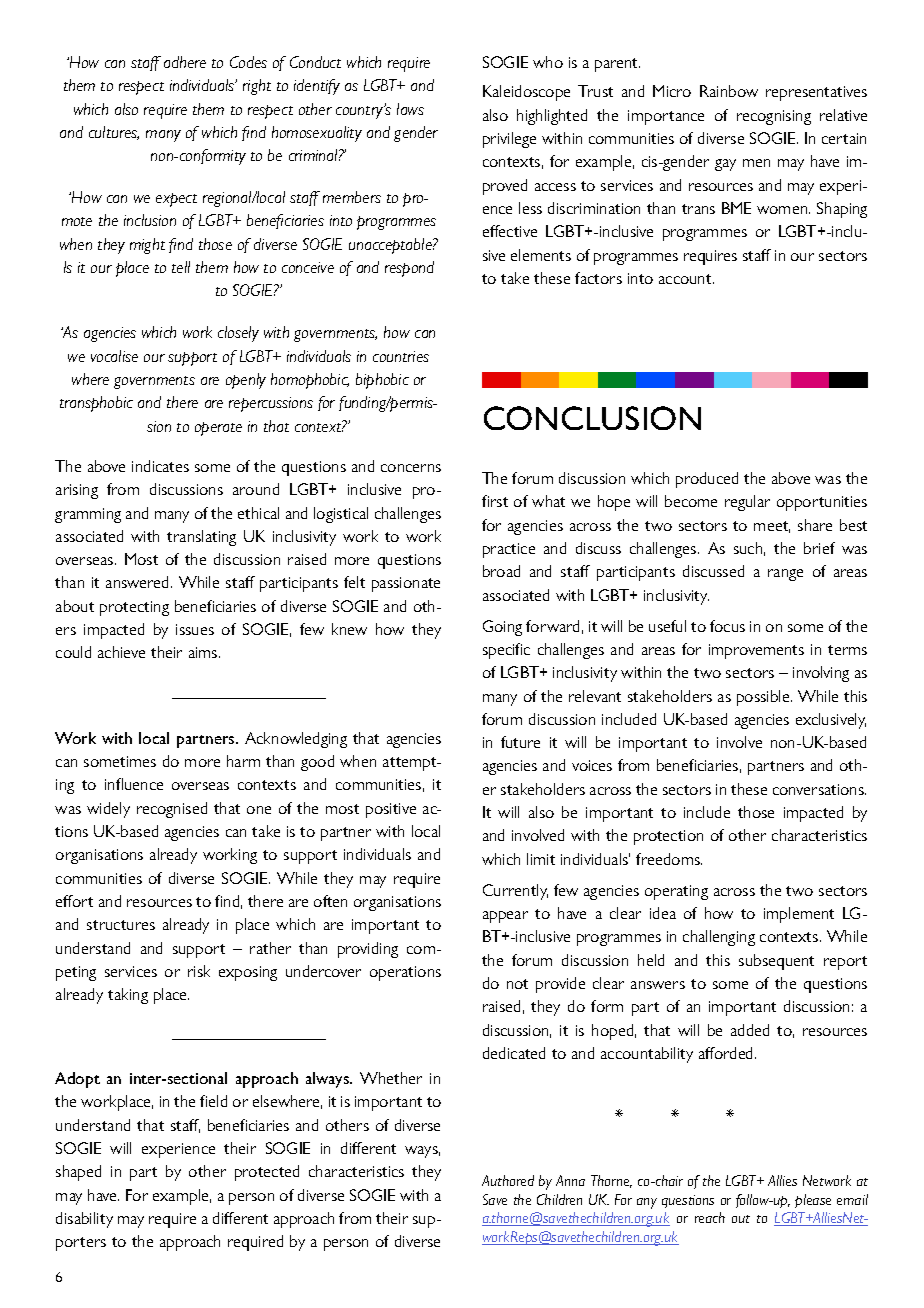 The width and height of the document is (924, 1308). Describe the element at coordinates (78, 1173) in the document. I see `shaped` at that location.
